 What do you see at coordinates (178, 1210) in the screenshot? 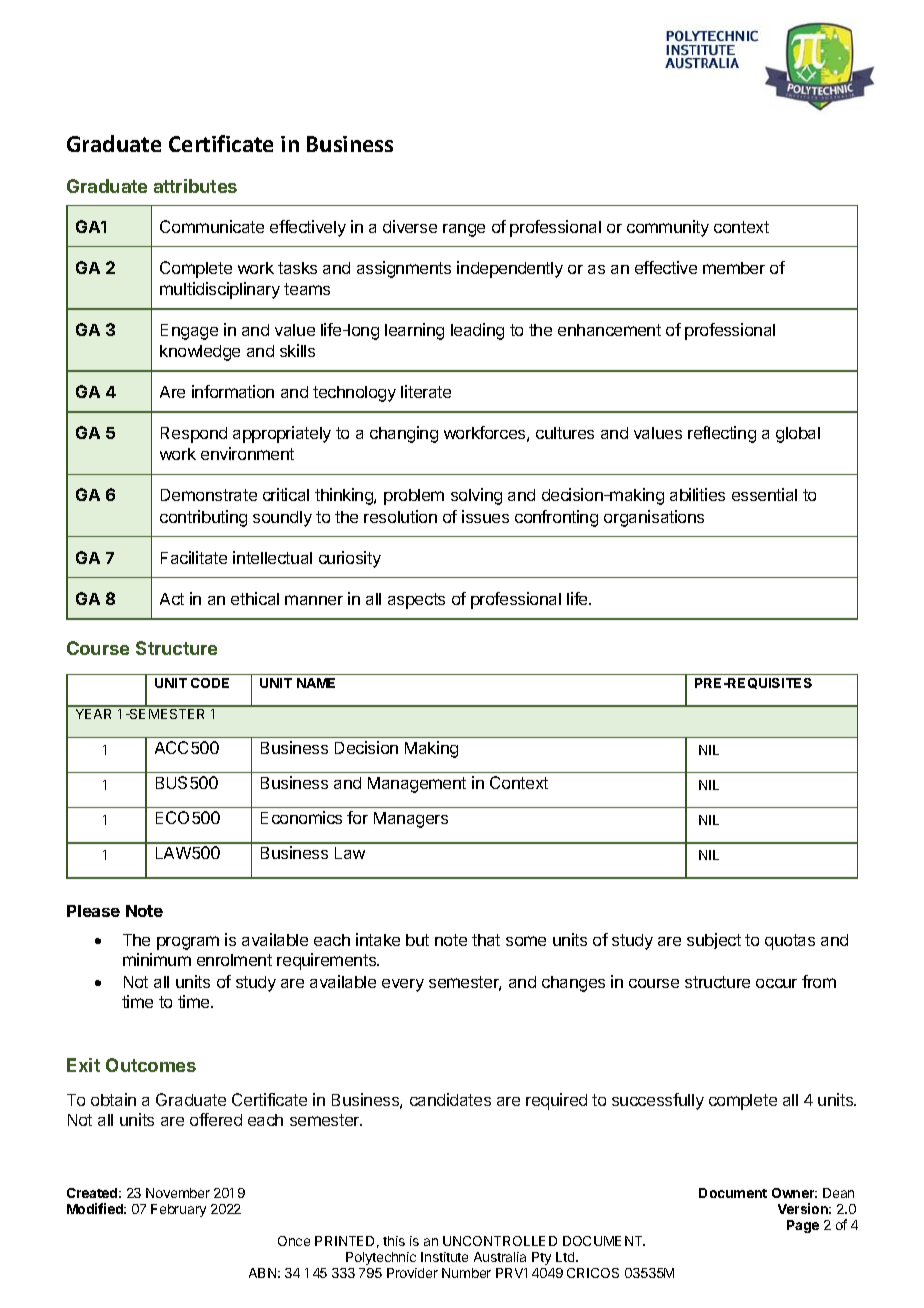
I see `February` at bounding box center [178, 1210].
